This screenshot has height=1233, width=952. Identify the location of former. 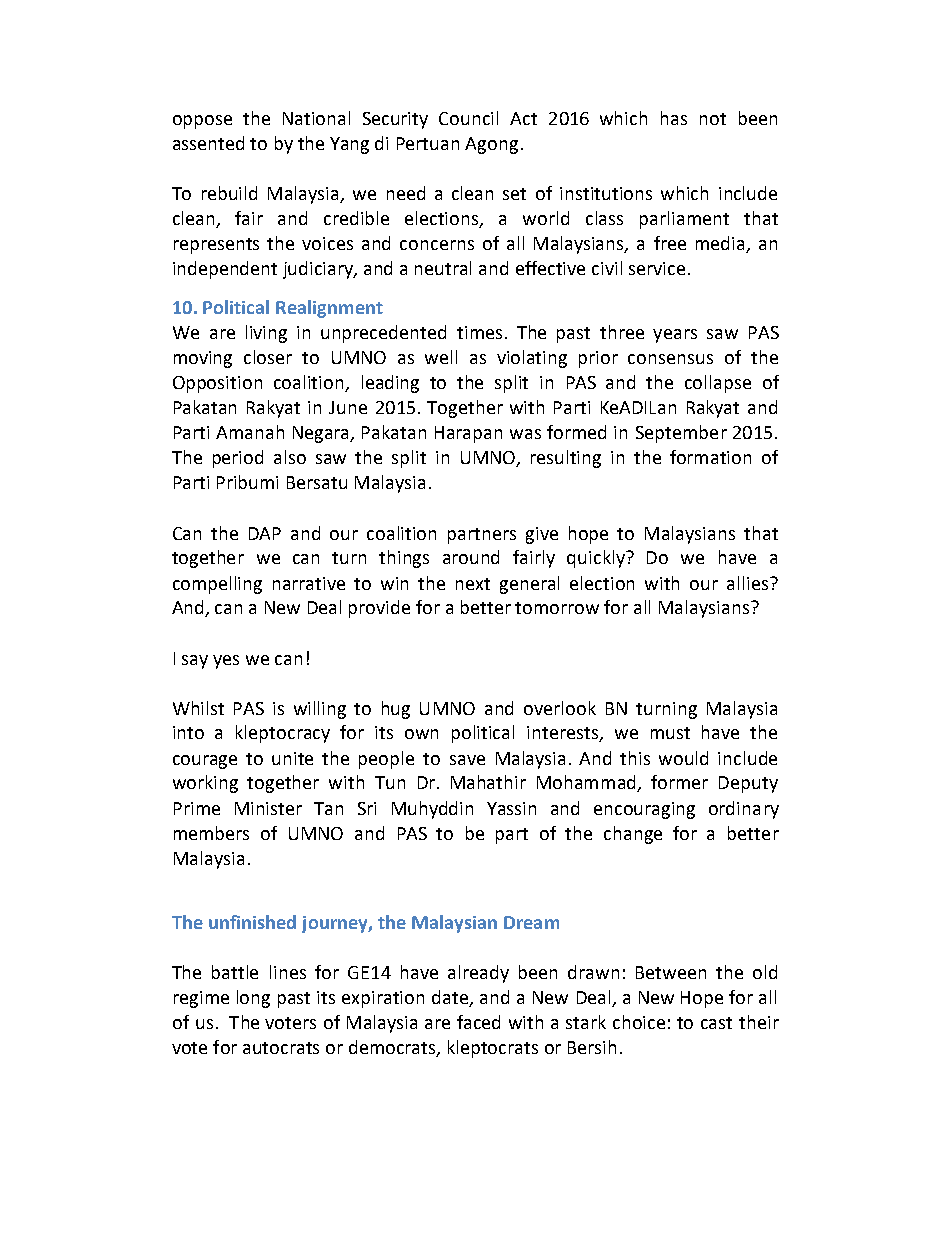
(679, 782).
